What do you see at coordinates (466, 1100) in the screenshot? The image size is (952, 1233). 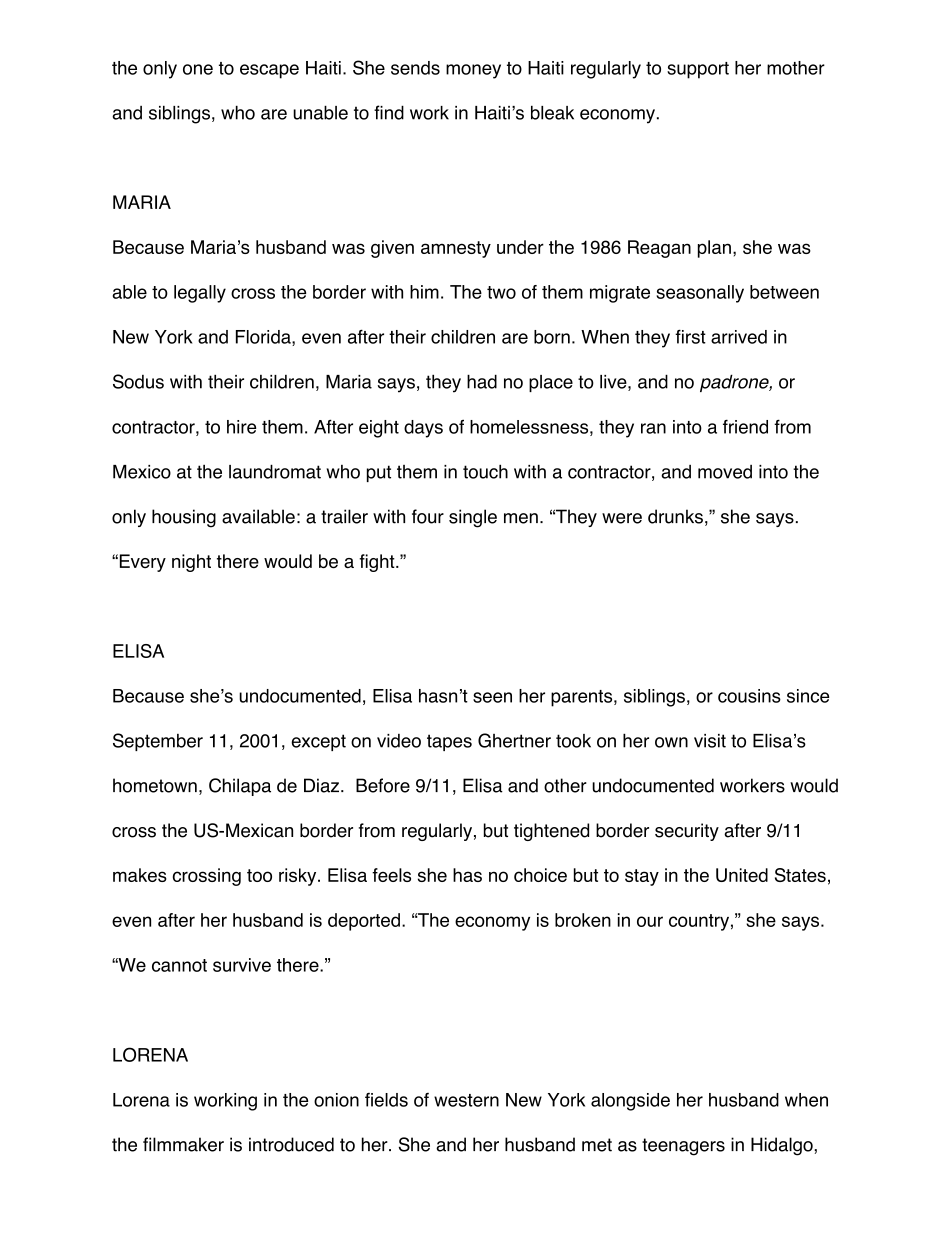 I see `western` at bounding box center [466, 1100].
